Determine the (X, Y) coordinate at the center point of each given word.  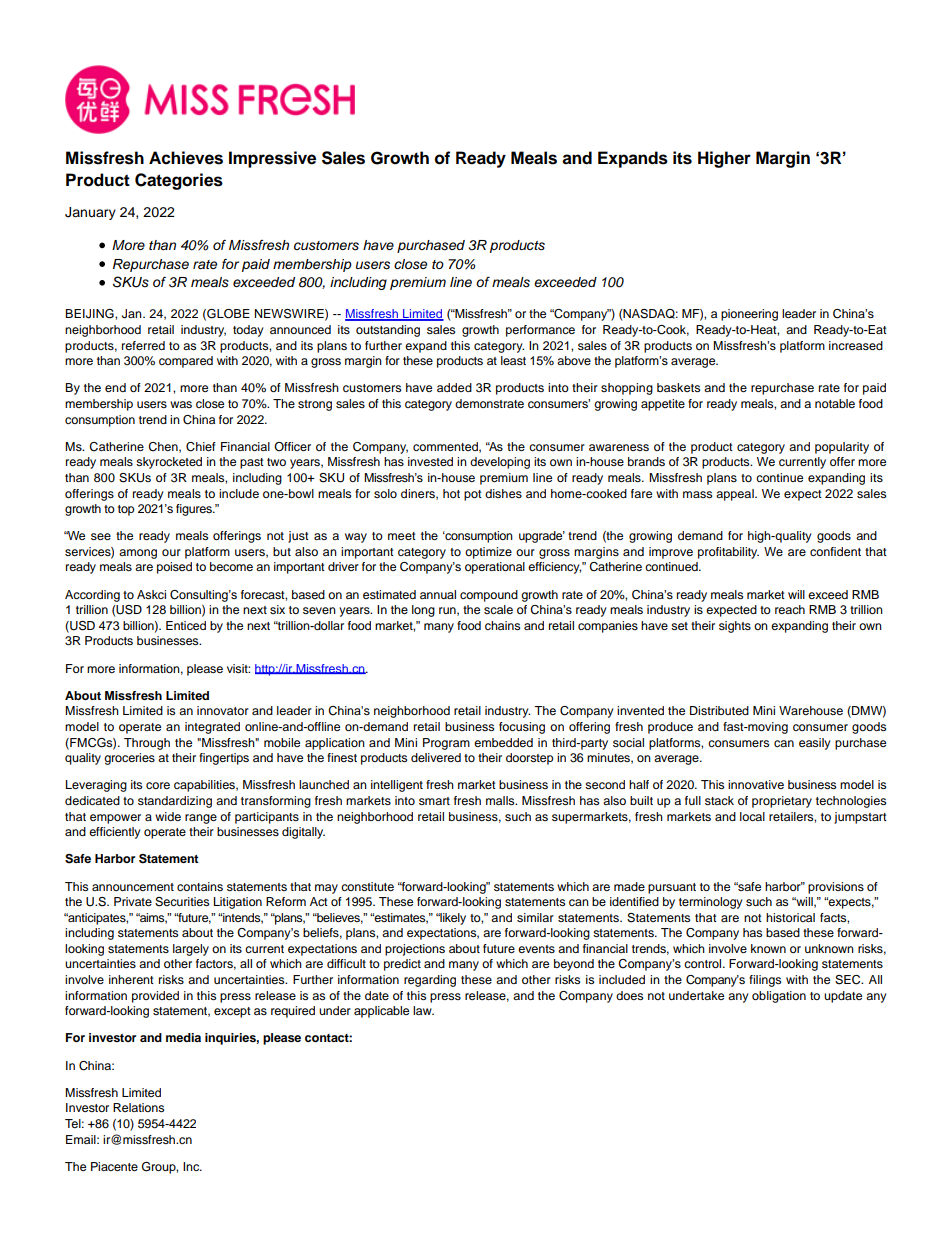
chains (502, 625)
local (752, 816)
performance (540, 331)
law (423, 1010)
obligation (779, 997)
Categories (179, 181)
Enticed (186, 625)
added (454, 387)
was (181, 404)
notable (835, 403)
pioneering (749, 315)
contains (200, 886)
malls (501, 800)
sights (735, 627)
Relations (138, 1107)
